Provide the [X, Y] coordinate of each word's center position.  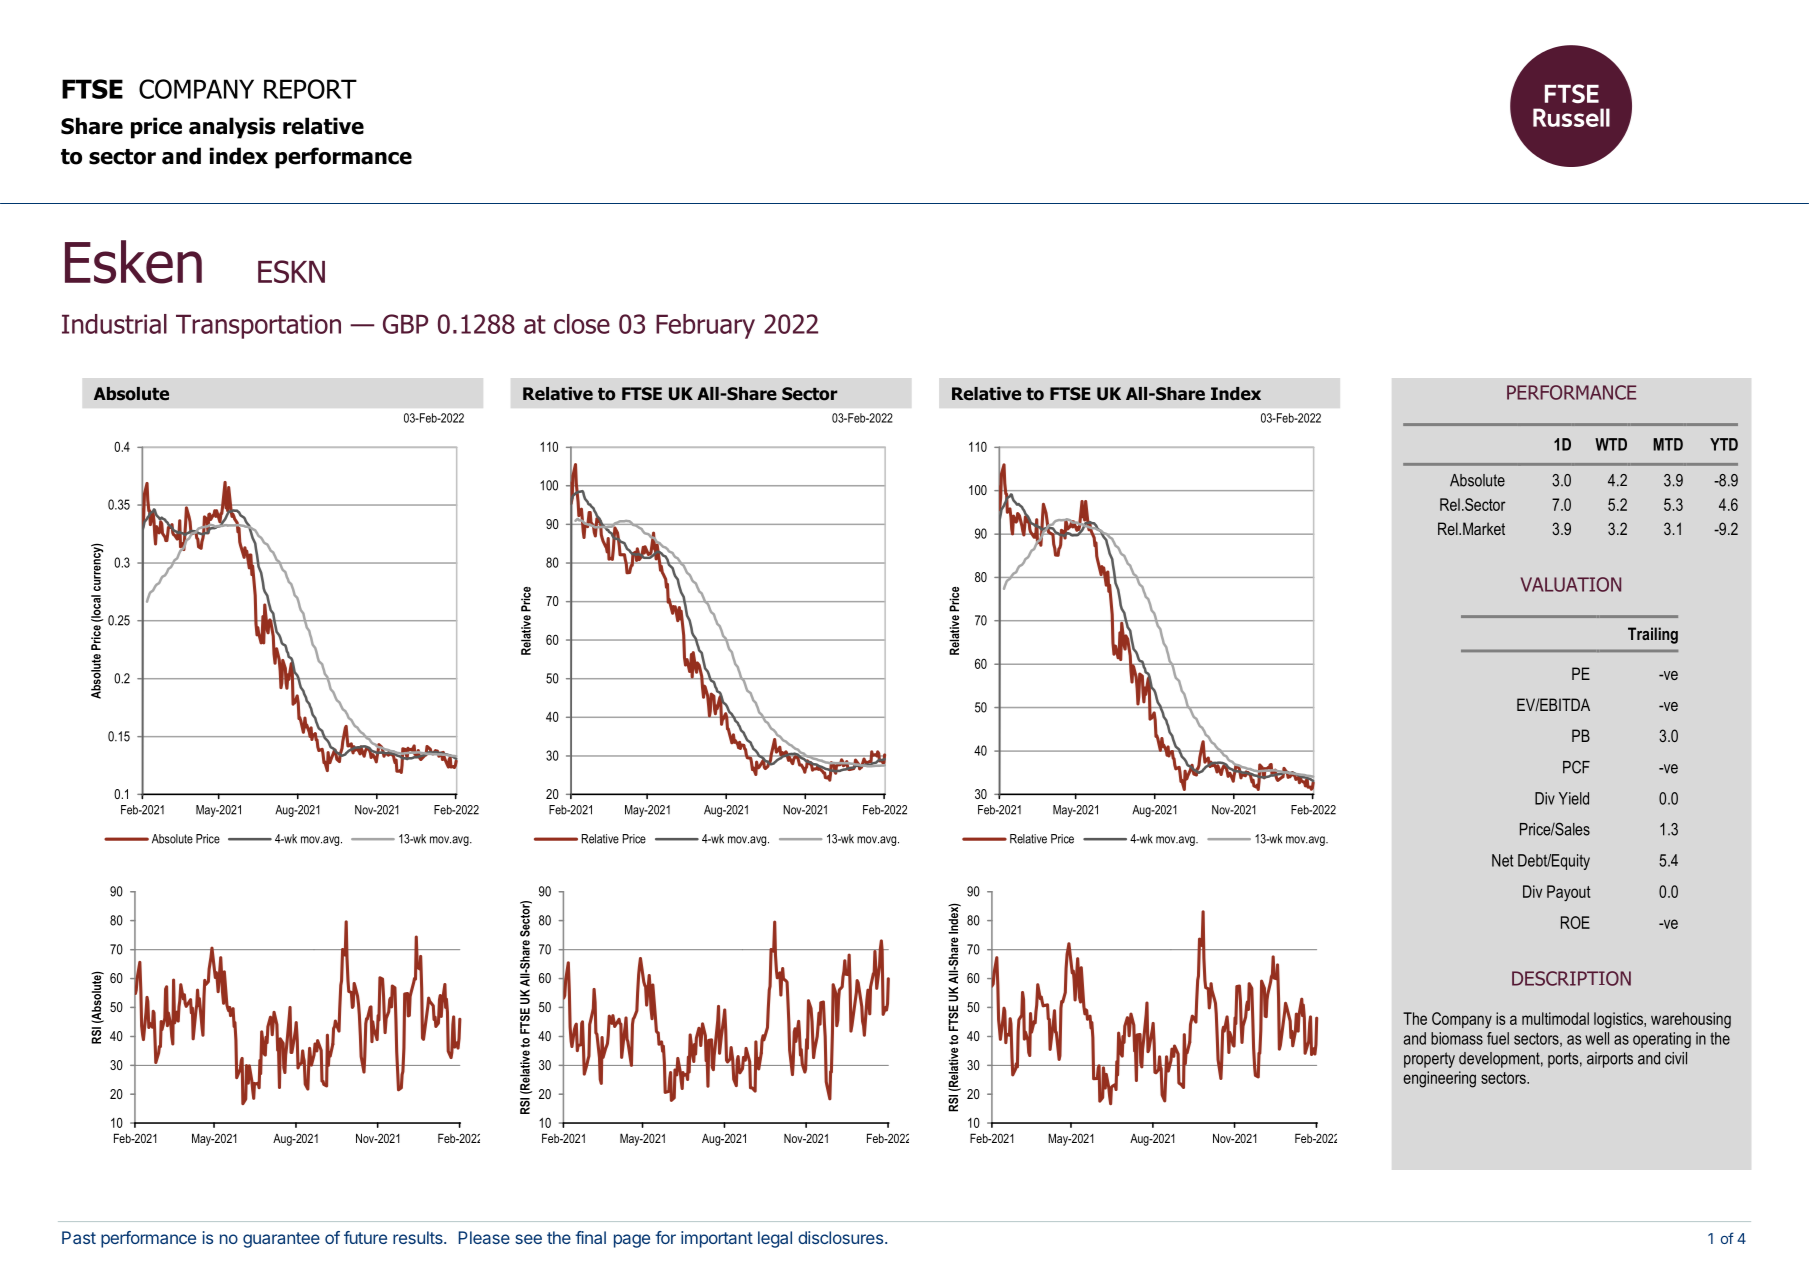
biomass [1457, 1038]
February [705, 326]
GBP [405, 324]
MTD [1668, 444]
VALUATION [1571, 584]
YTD [1724, 444]
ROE [1575, 922]
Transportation [258, 326]
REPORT [310, 89]
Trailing [1653, 635]
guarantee [281, 1240]
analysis [232, 128]
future [365, 1237]
